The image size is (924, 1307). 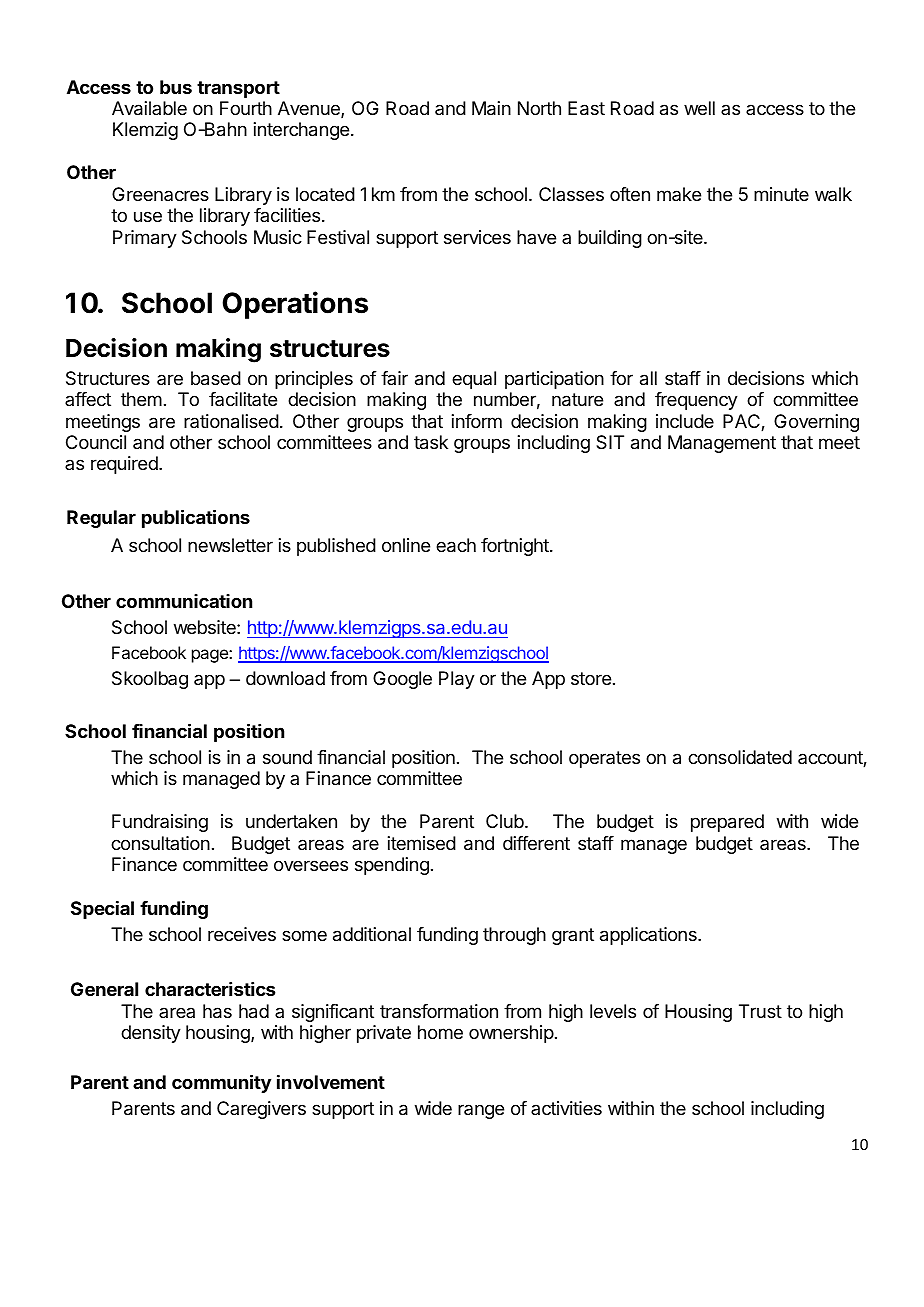 I want to click on store, so click(x=591, y=678).
